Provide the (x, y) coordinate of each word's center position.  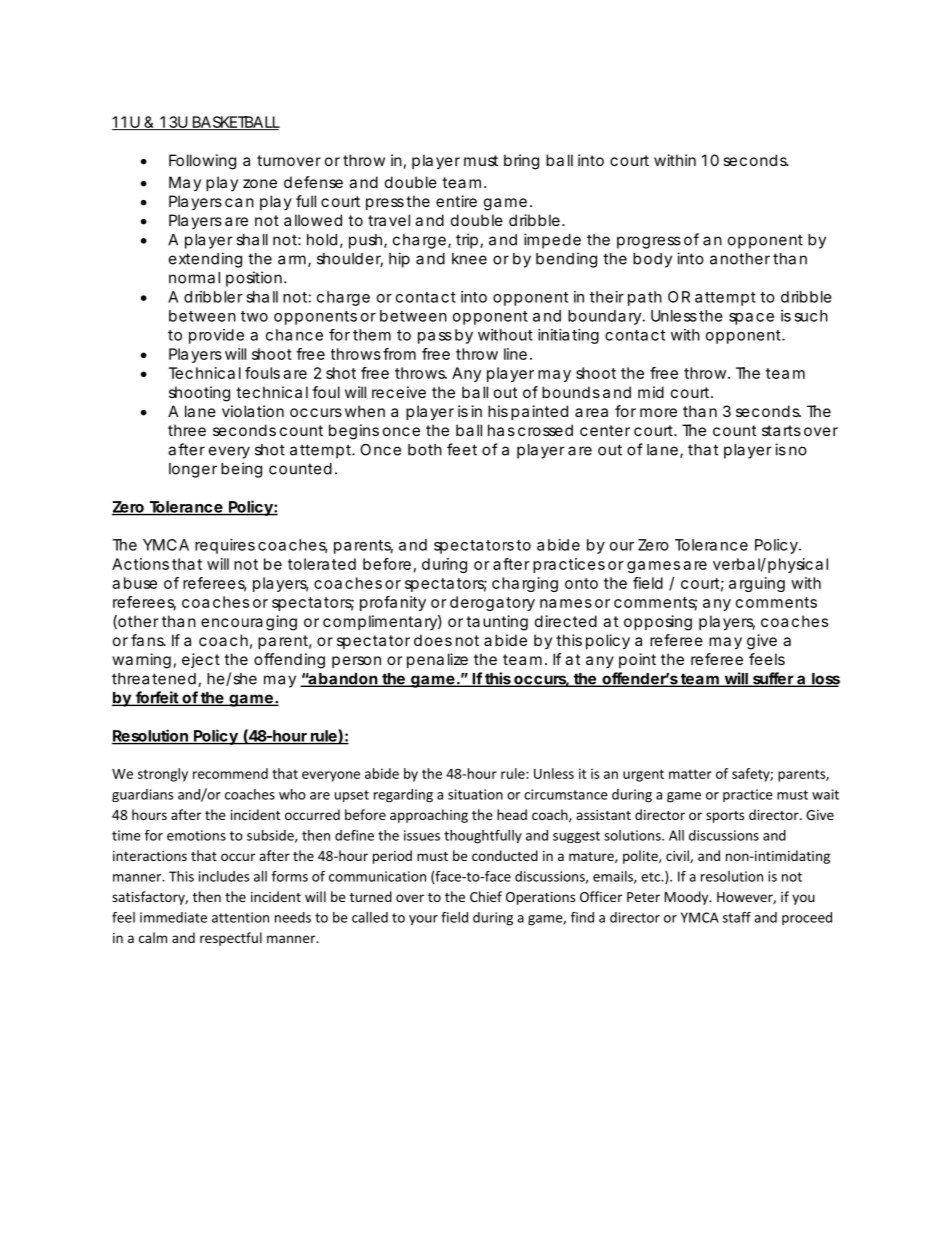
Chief (486, 896)
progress (649, 242)
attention (240, 917)
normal (194, 278)
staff (737, 917)
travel (389, 220)
